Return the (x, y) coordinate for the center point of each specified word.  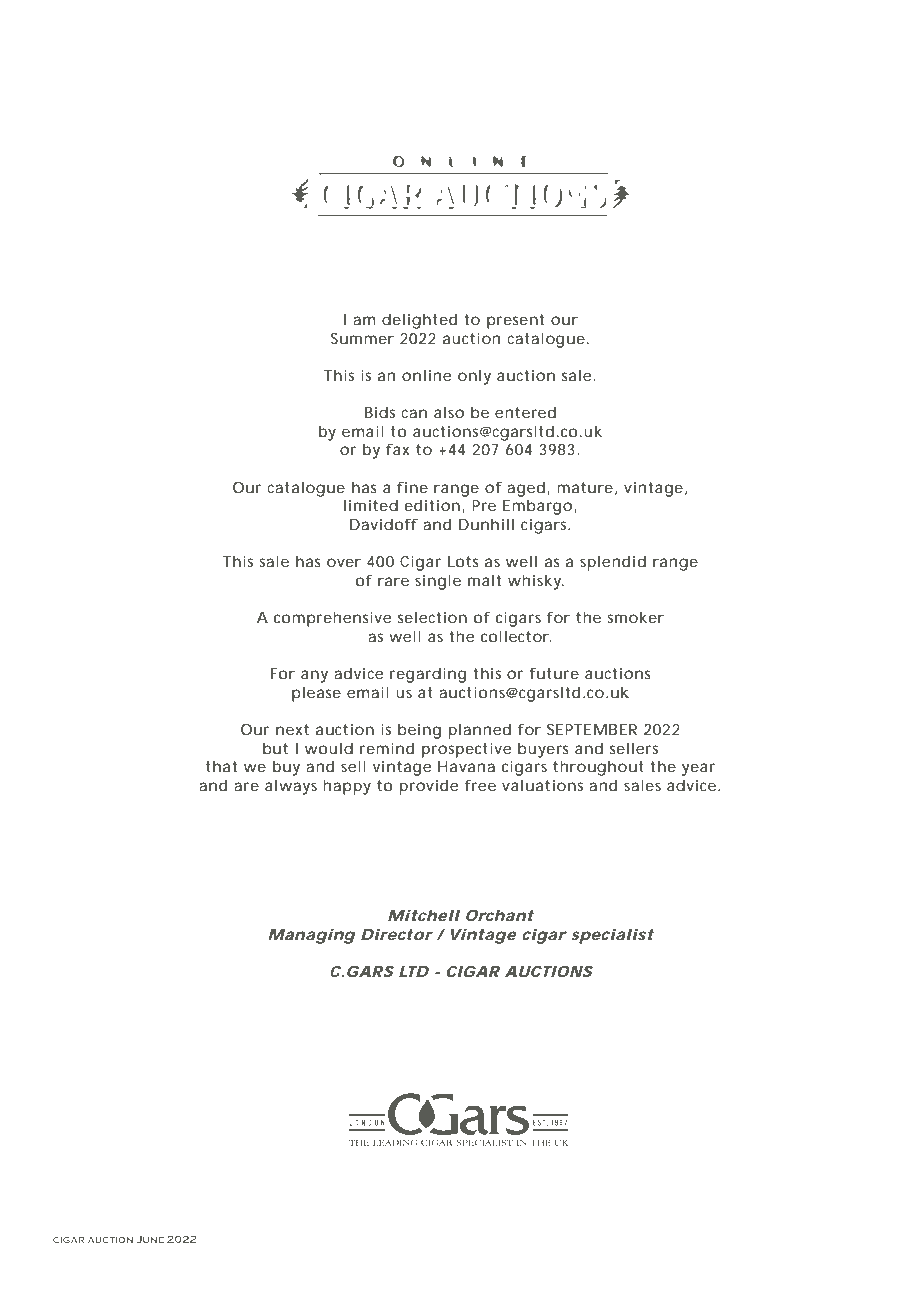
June (150, 1239)
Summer (362, 338)
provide (428, 787)
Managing (312, 936)
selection (432, 617)
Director (397, 934)
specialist (612, 936)
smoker (635, 617)
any (314, 676)
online (426, 375)
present (515, 321)
